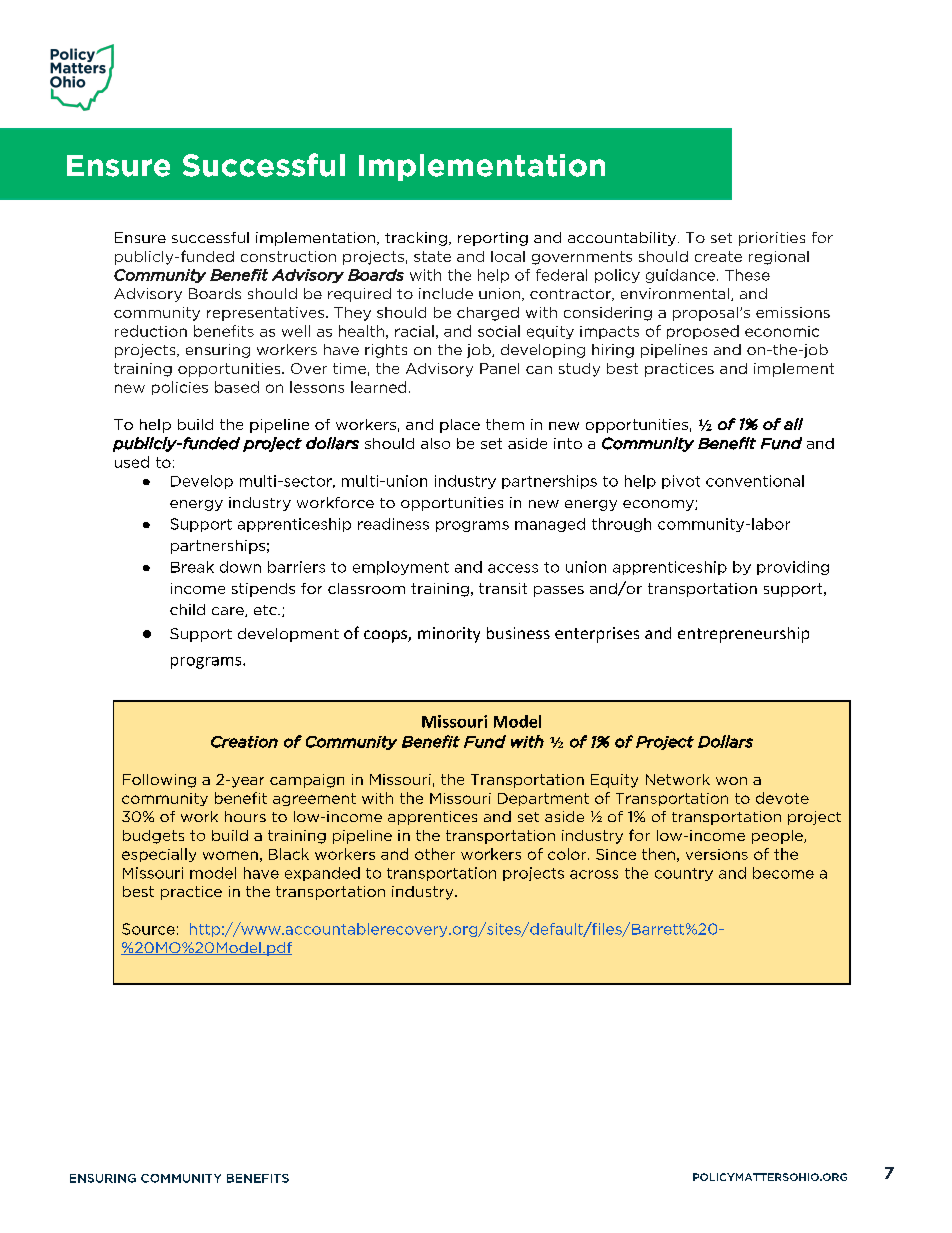  What do you see at coordinates (435, 443) in the image?
I see `also` at bounding box center [435, 443].
